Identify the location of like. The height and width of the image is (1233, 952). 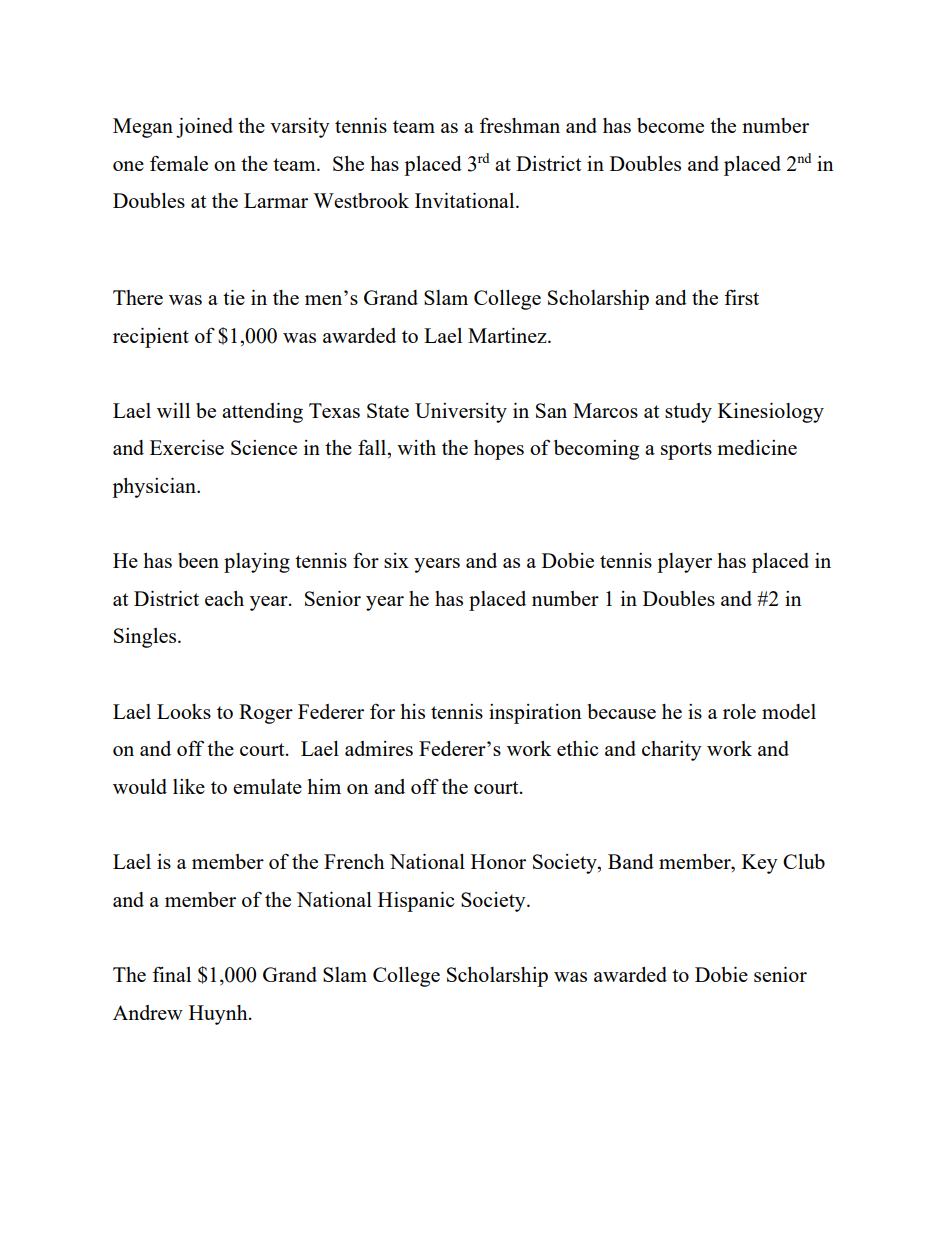
(189, 786).
